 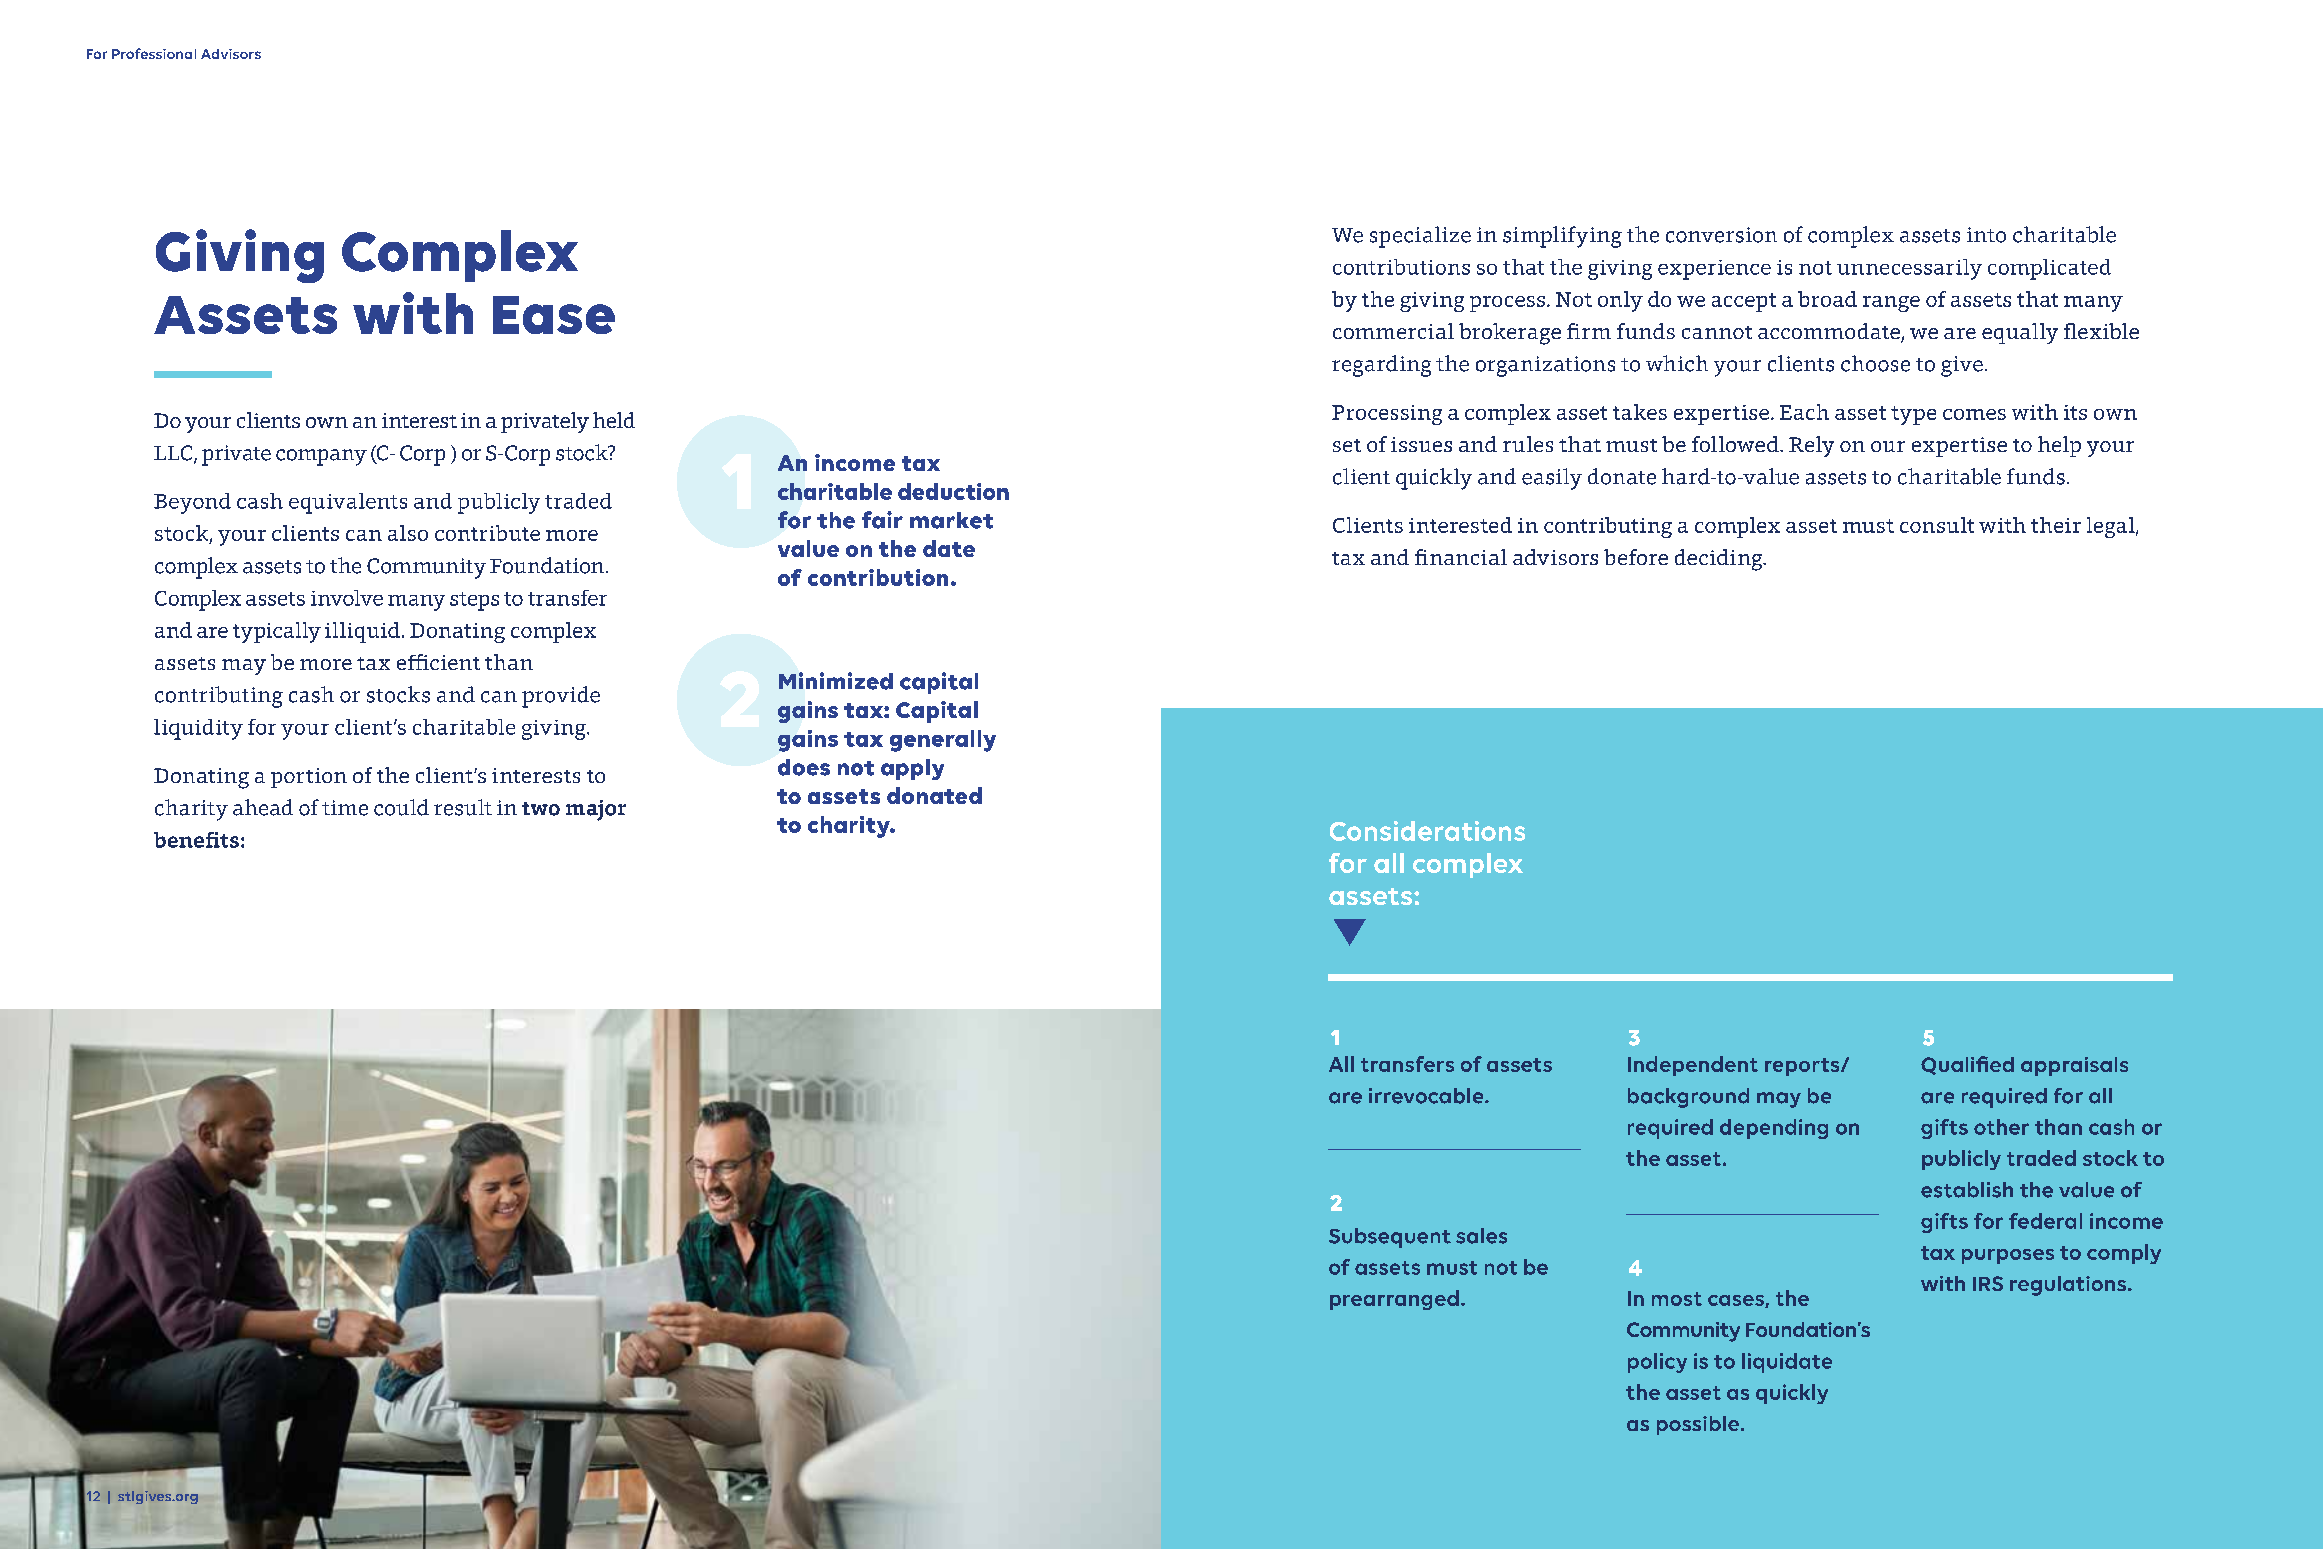 I want to click on Subsequent, so click(x=1390, y=1238).
